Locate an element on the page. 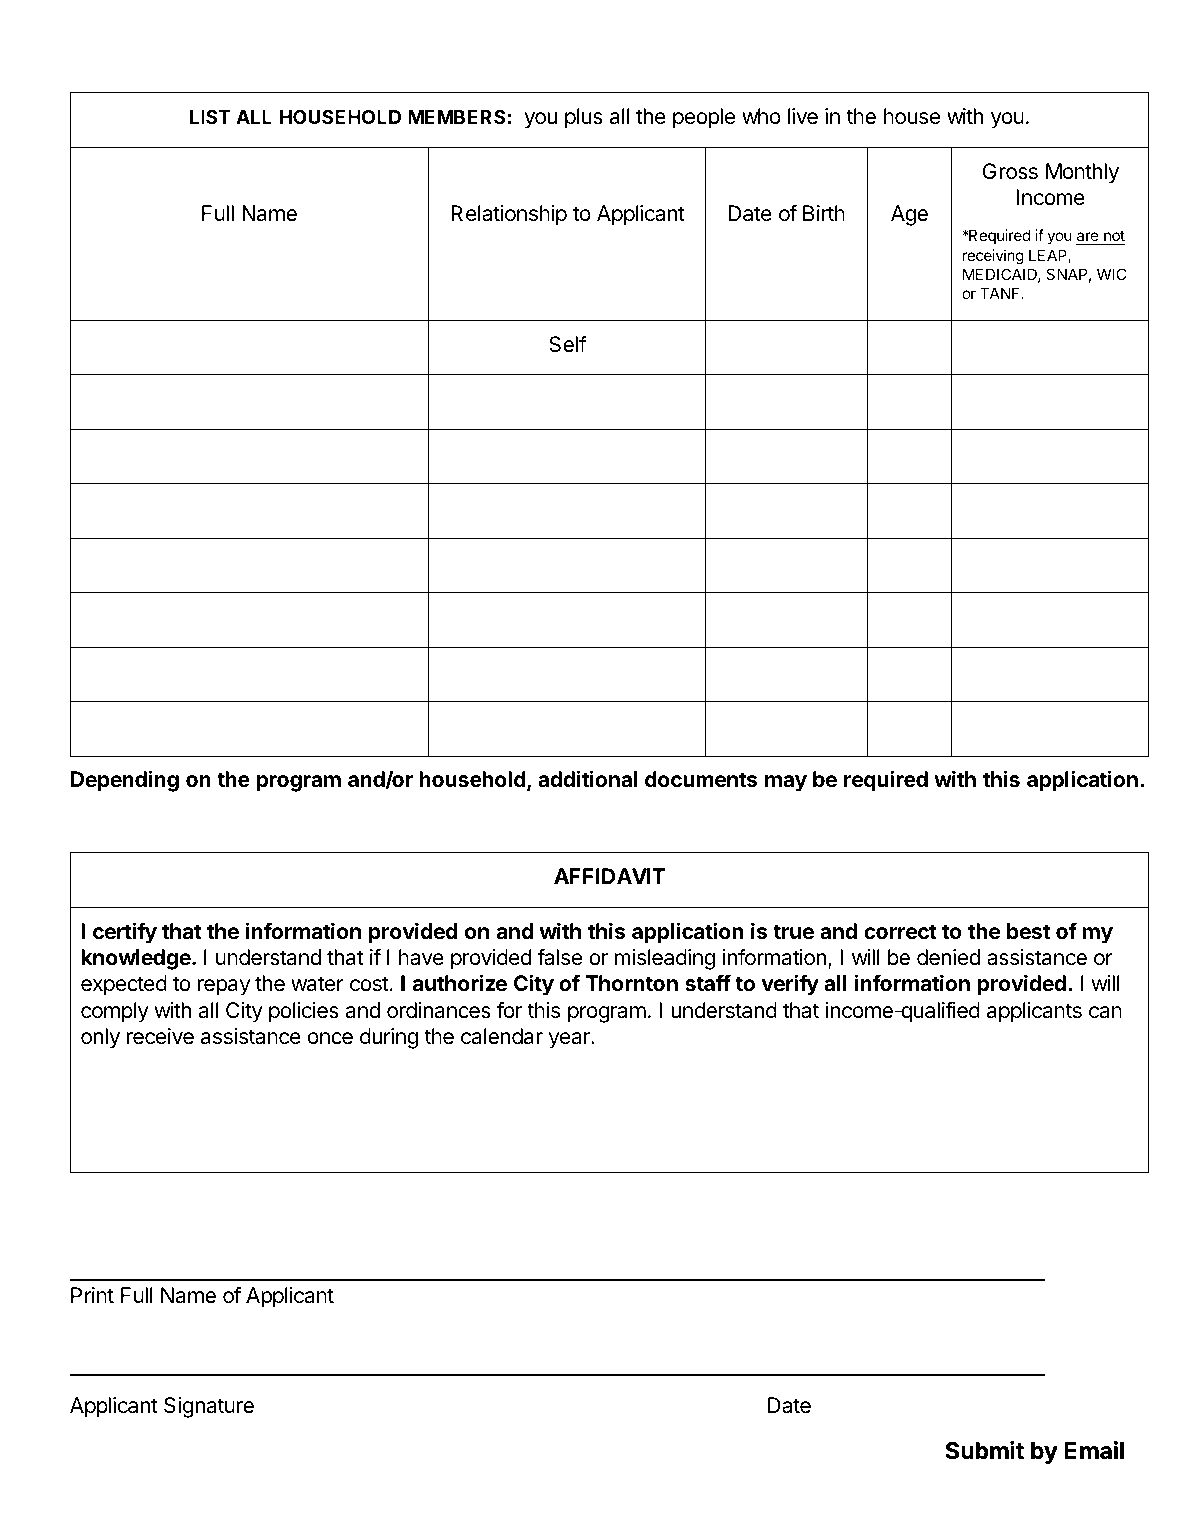  plus is located at coordinates (584, 118).
